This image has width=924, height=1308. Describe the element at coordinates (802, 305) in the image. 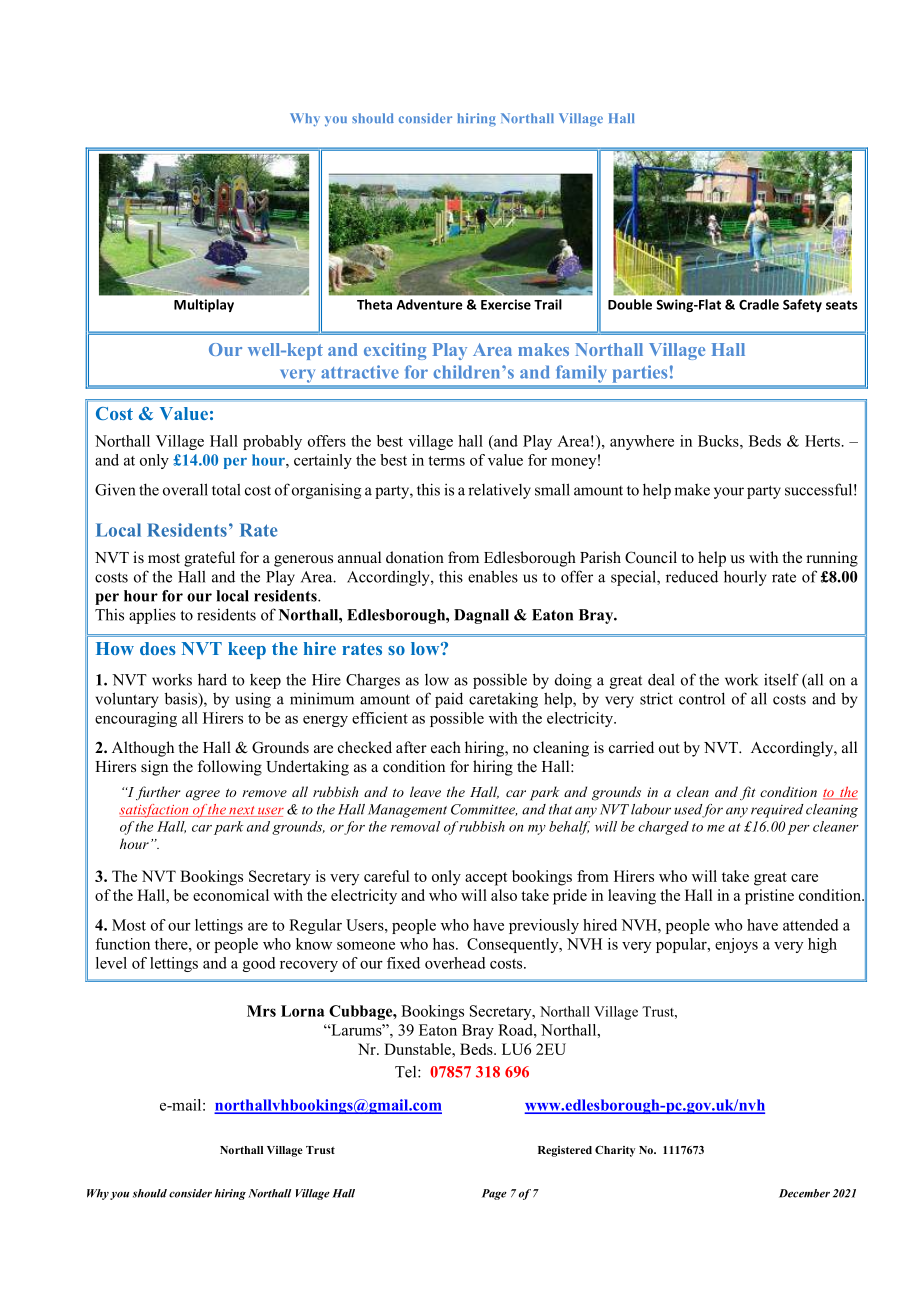

I see `Safety` at that location.
